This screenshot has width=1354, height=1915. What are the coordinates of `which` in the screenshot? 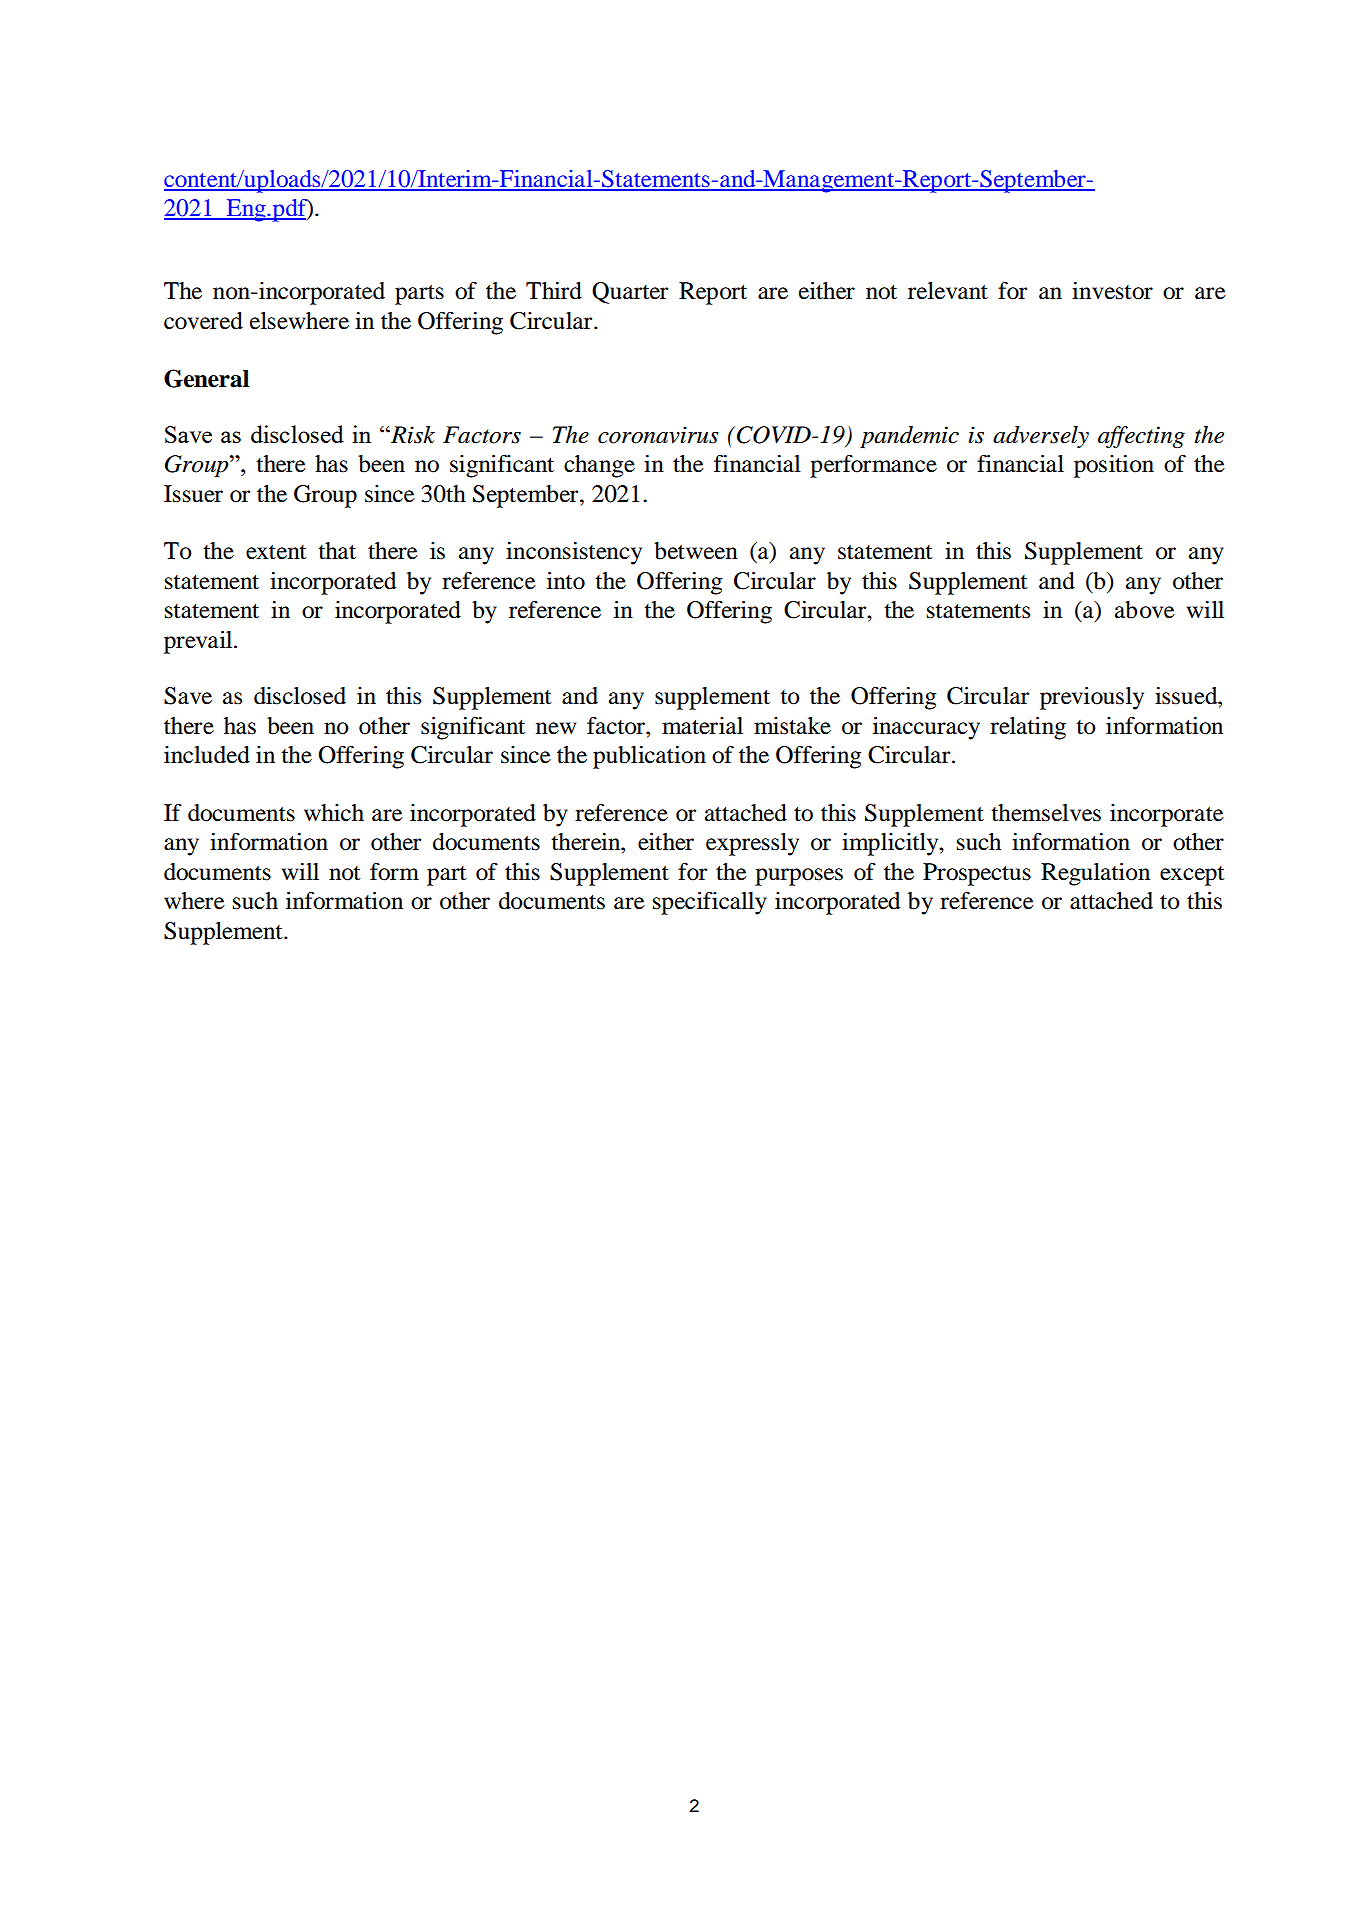 It's located at (334, 813).
